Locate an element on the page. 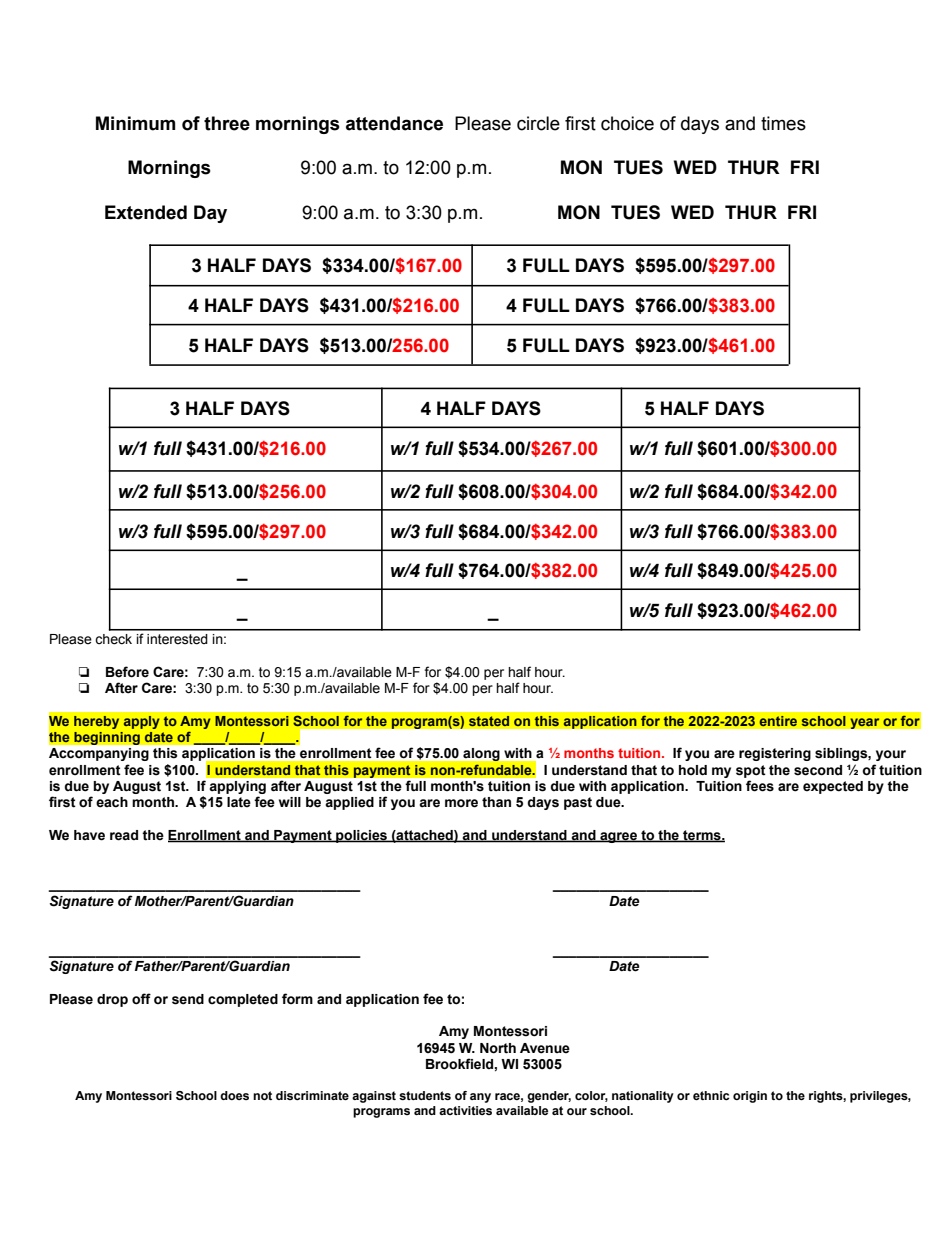 This document has height=1233, width=952. does is located at coordinates (234, 1095).
